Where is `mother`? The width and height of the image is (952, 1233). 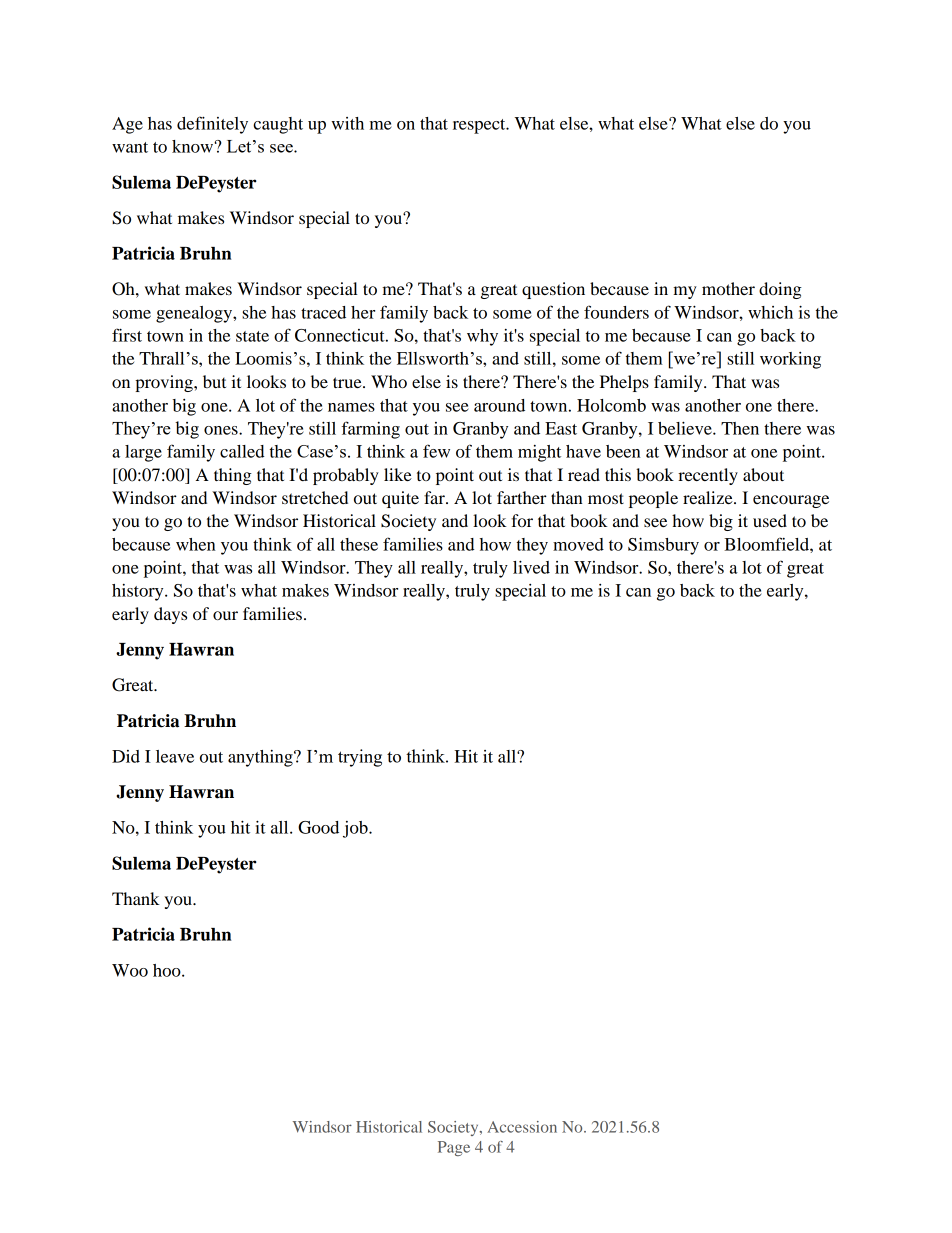 mother is located at coordinates (728, 288).
